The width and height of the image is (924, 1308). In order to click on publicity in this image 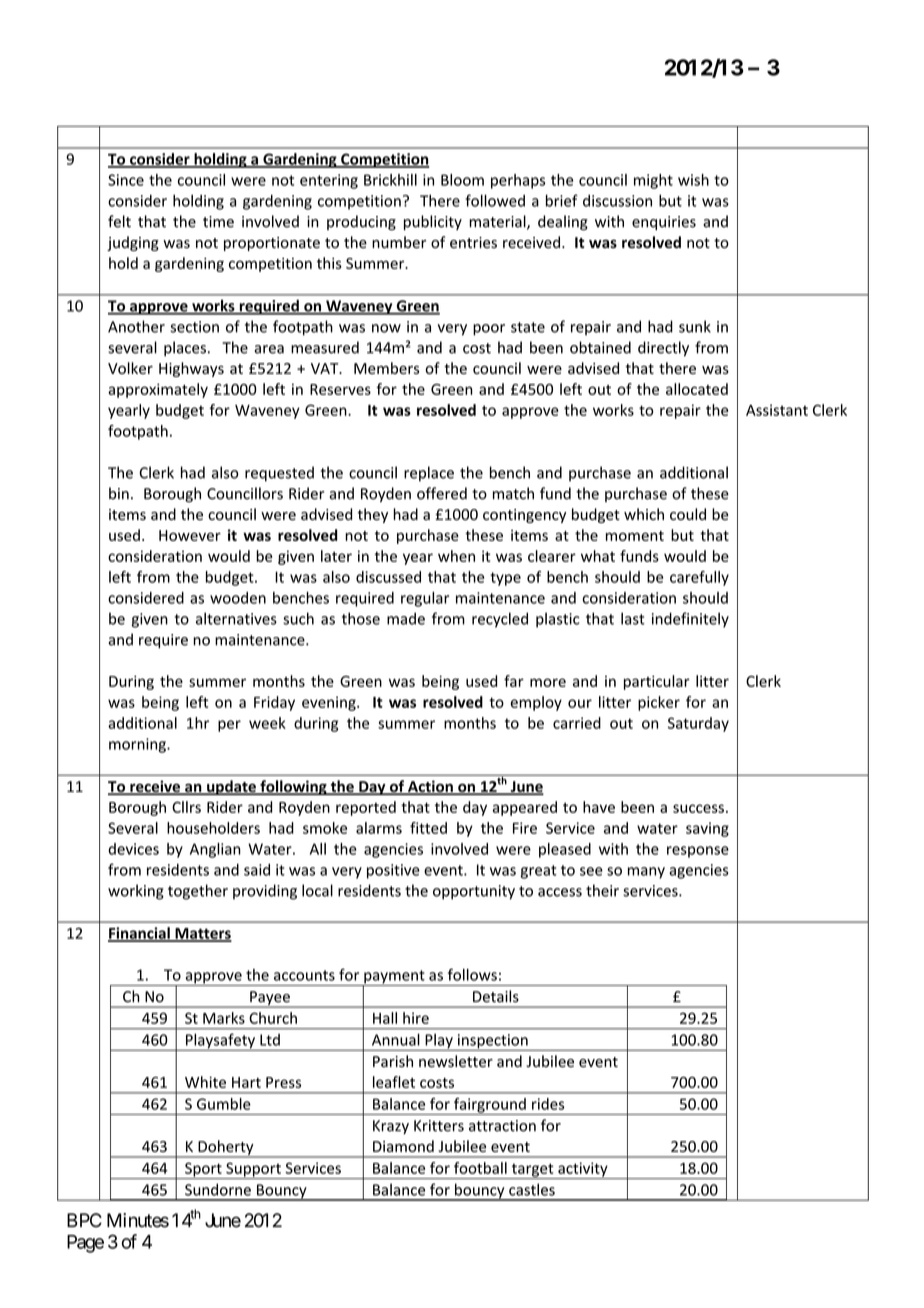, I will do `click(433, 222)`.
